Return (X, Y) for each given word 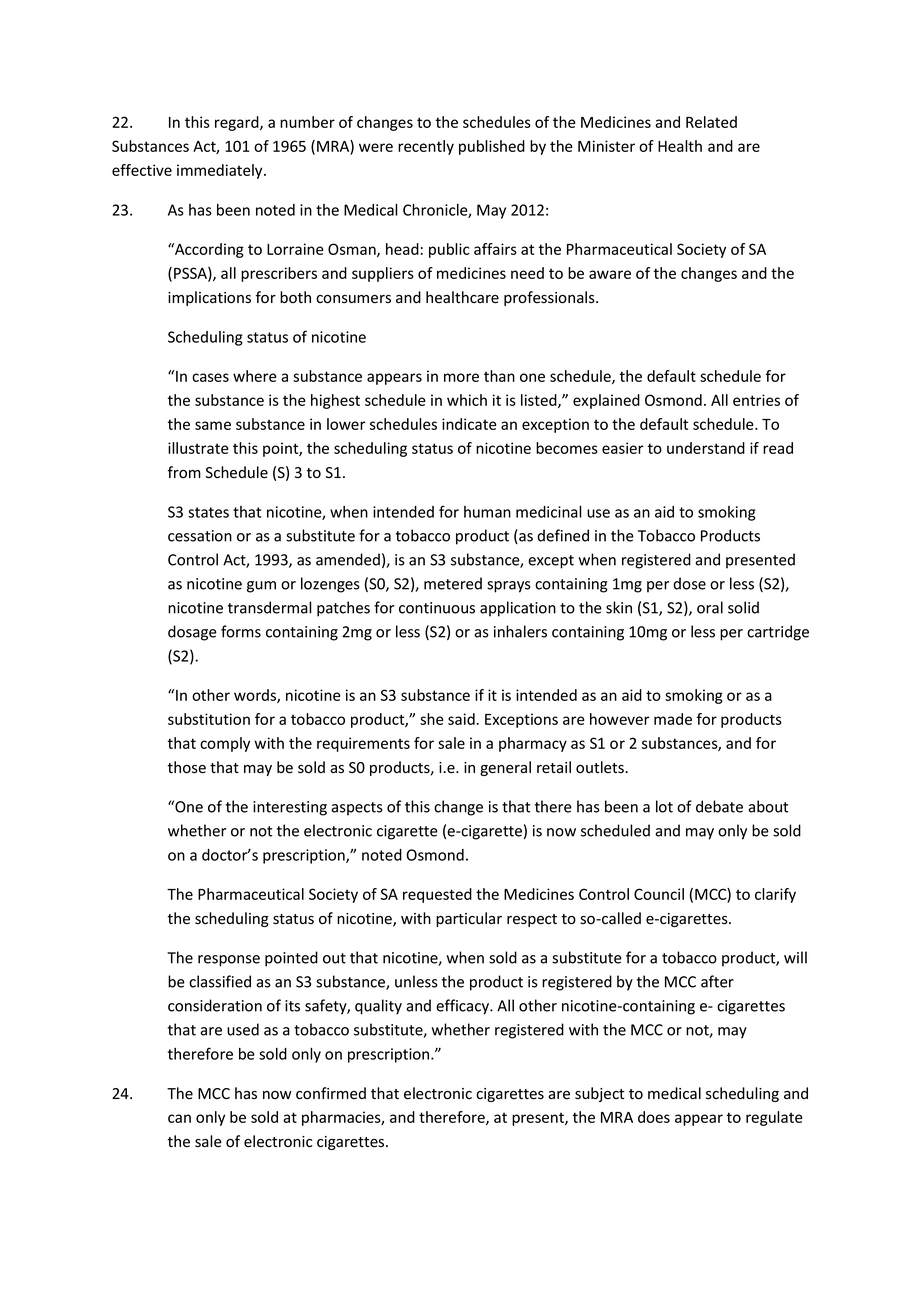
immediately (221, 171)
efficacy (463, 1007)
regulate (774, 1118)
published (492, 147)
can (179, 1118)
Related (711, 122)
